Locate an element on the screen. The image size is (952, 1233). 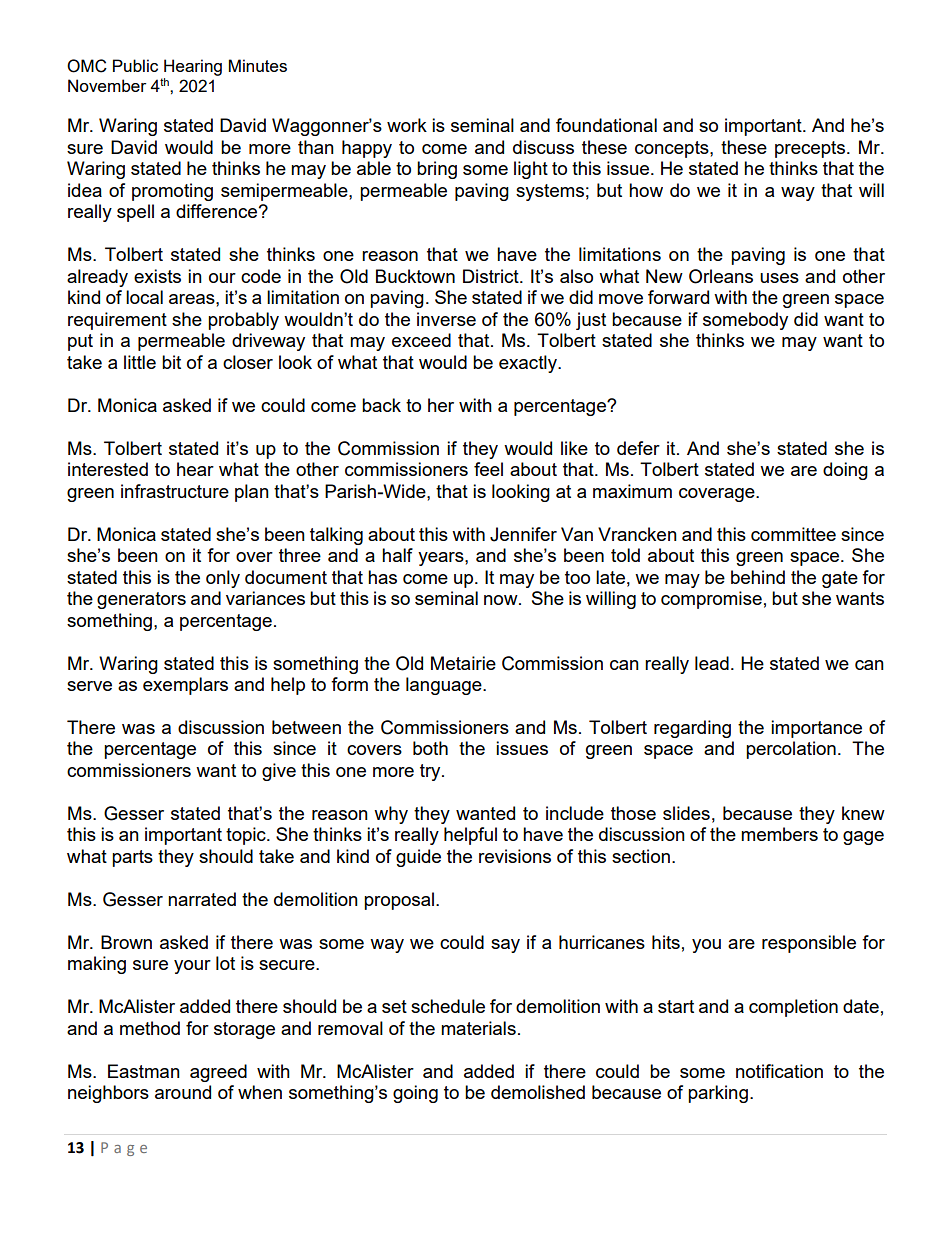
behind is located at coordinates (758, 577).
